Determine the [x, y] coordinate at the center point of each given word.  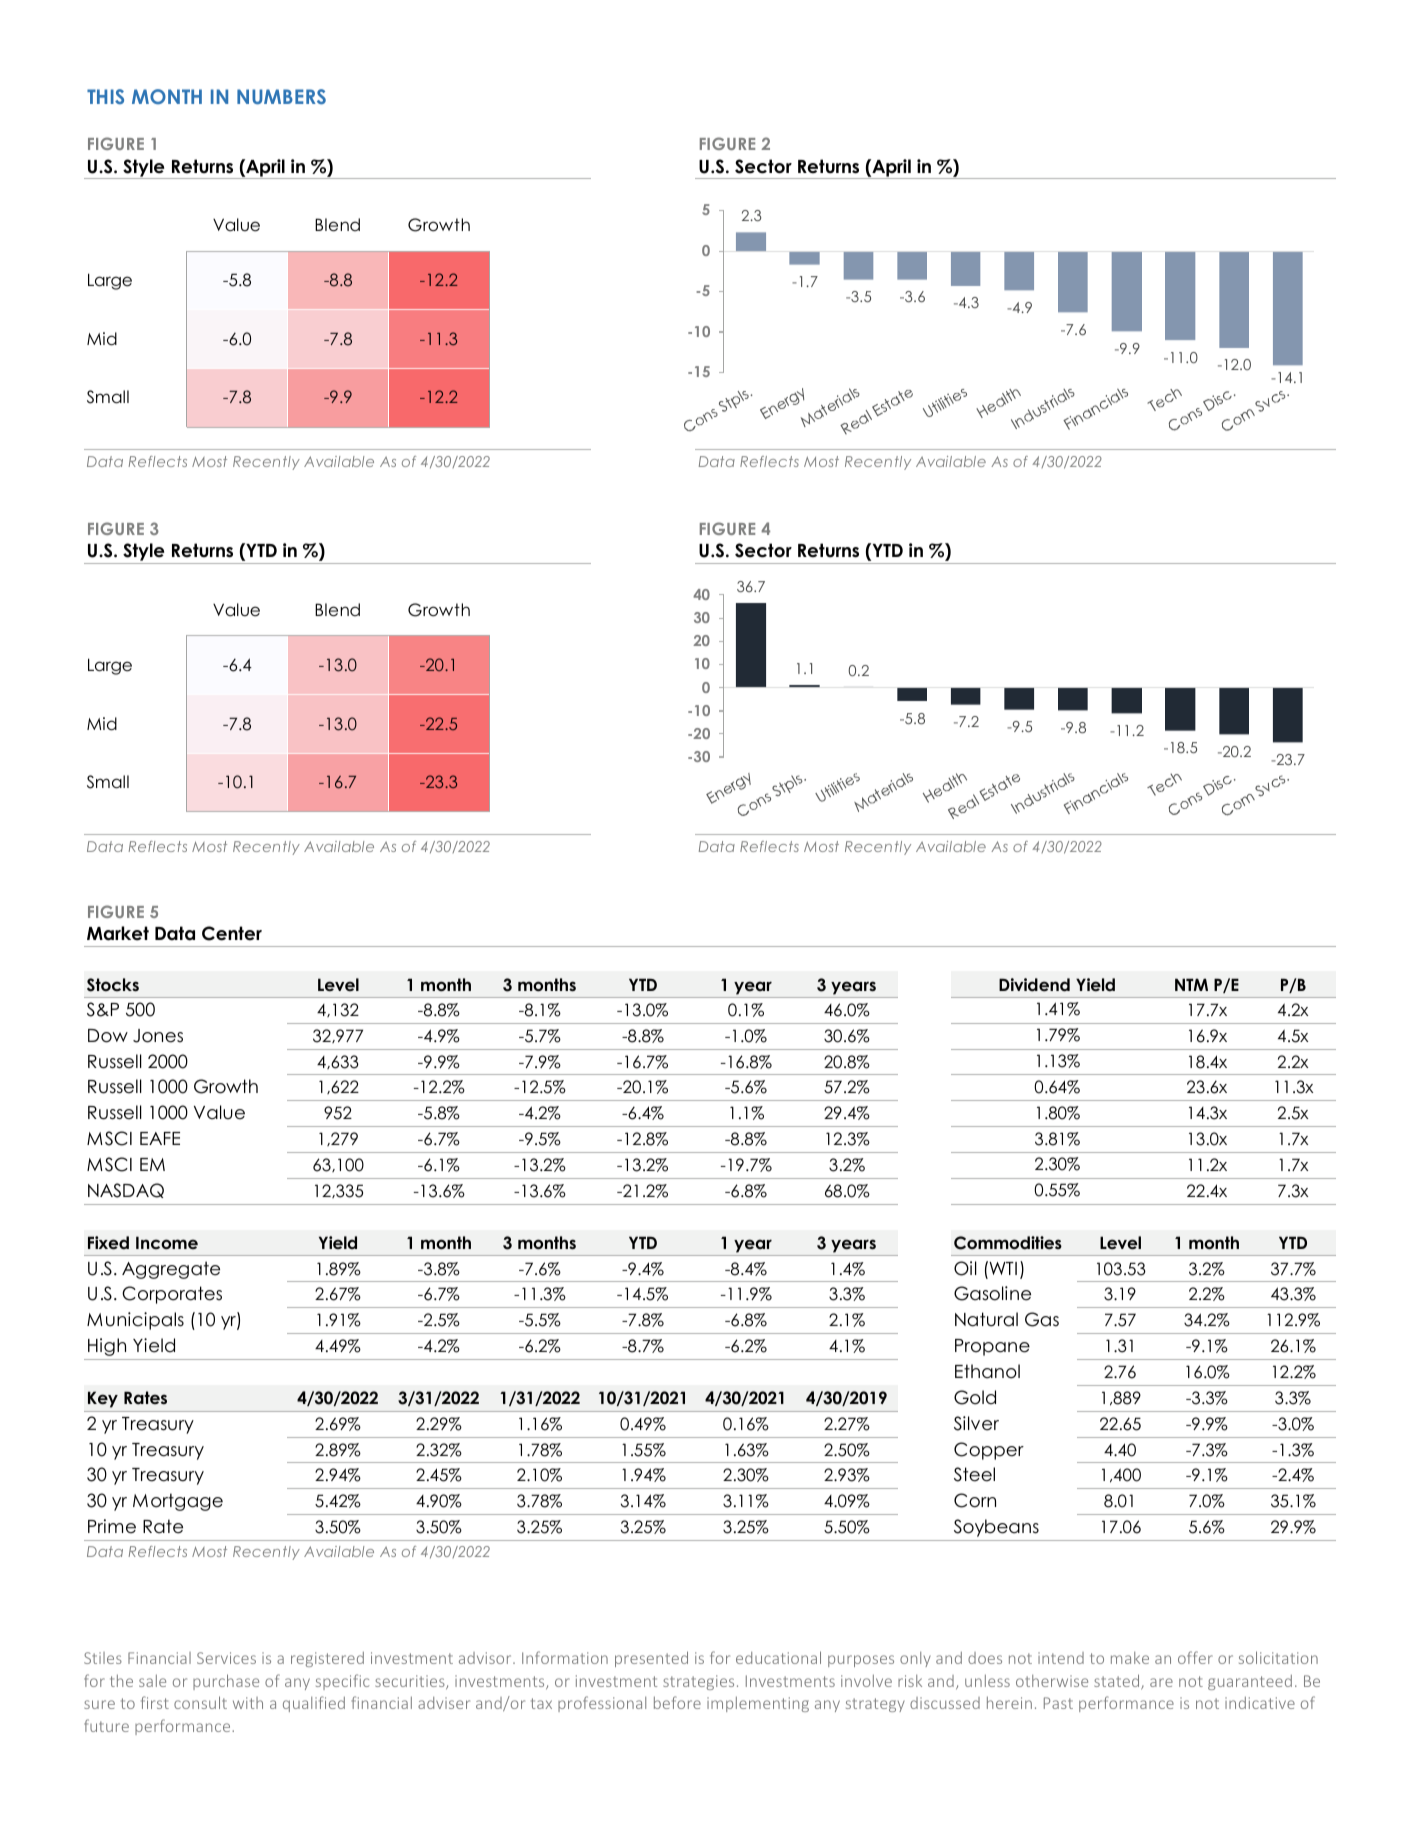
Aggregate [171, 1270]
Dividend [1034, 985]
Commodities [1008, 1243]
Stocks [113, 985]
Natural [986, 1319]
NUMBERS [281, 96]
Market [118, 933]
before [677, 1702]
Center [232, 933]
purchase [226, 1682]
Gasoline [992, 1293]
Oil [965, 1268]
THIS [105, 96]
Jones [158, 1036]
